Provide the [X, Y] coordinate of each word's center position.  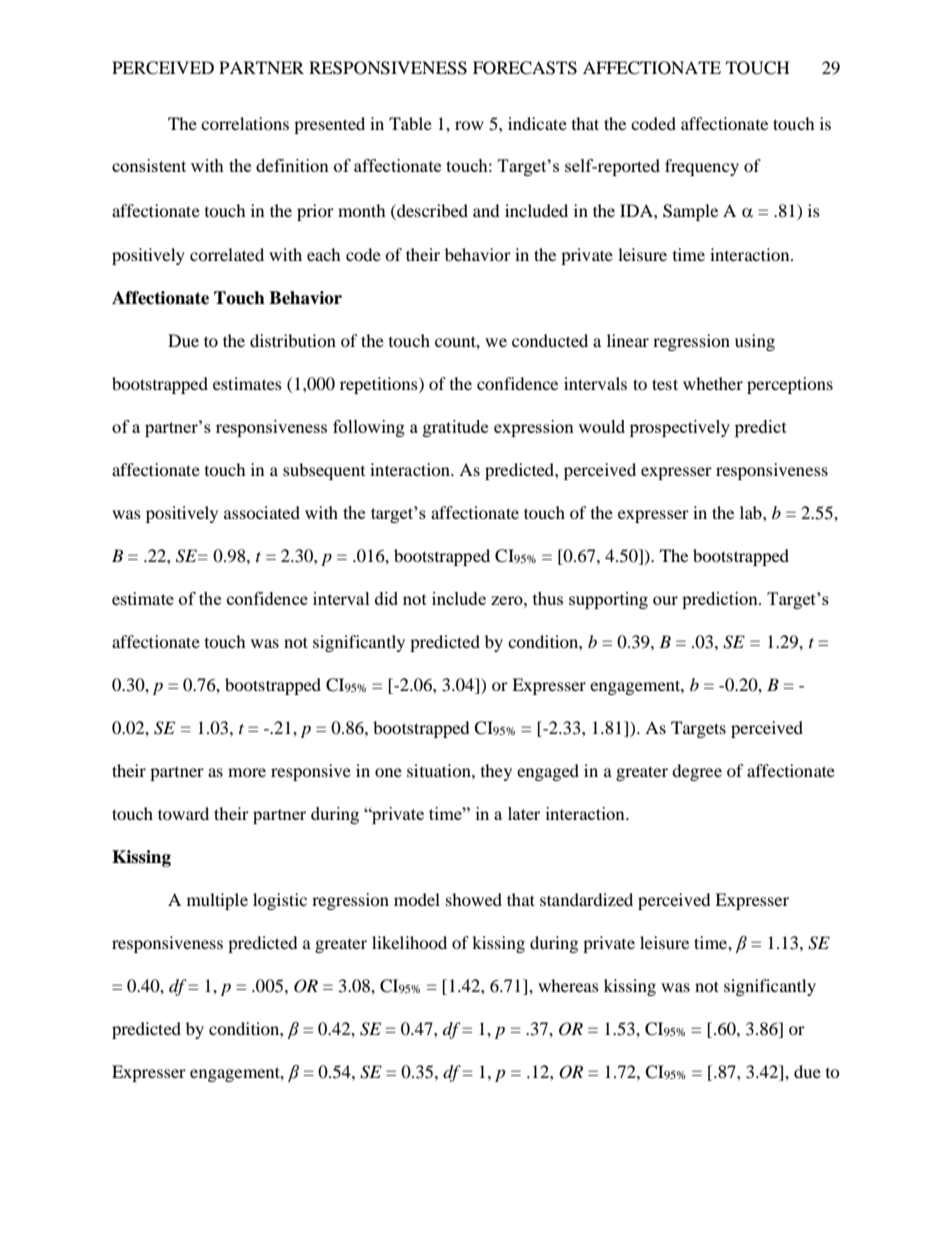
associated [262, 512]
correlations [245, 123]
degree [697, 772]
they [496, 772]
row [469, 125]
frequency [702, 167]
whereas [568, 985]
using [755, 342]
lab [752, 512]
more [247, 772]
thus [548, 598]
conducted [550, 340]
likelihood [409, 942]
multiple [217, 901]
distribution [293, 340]
